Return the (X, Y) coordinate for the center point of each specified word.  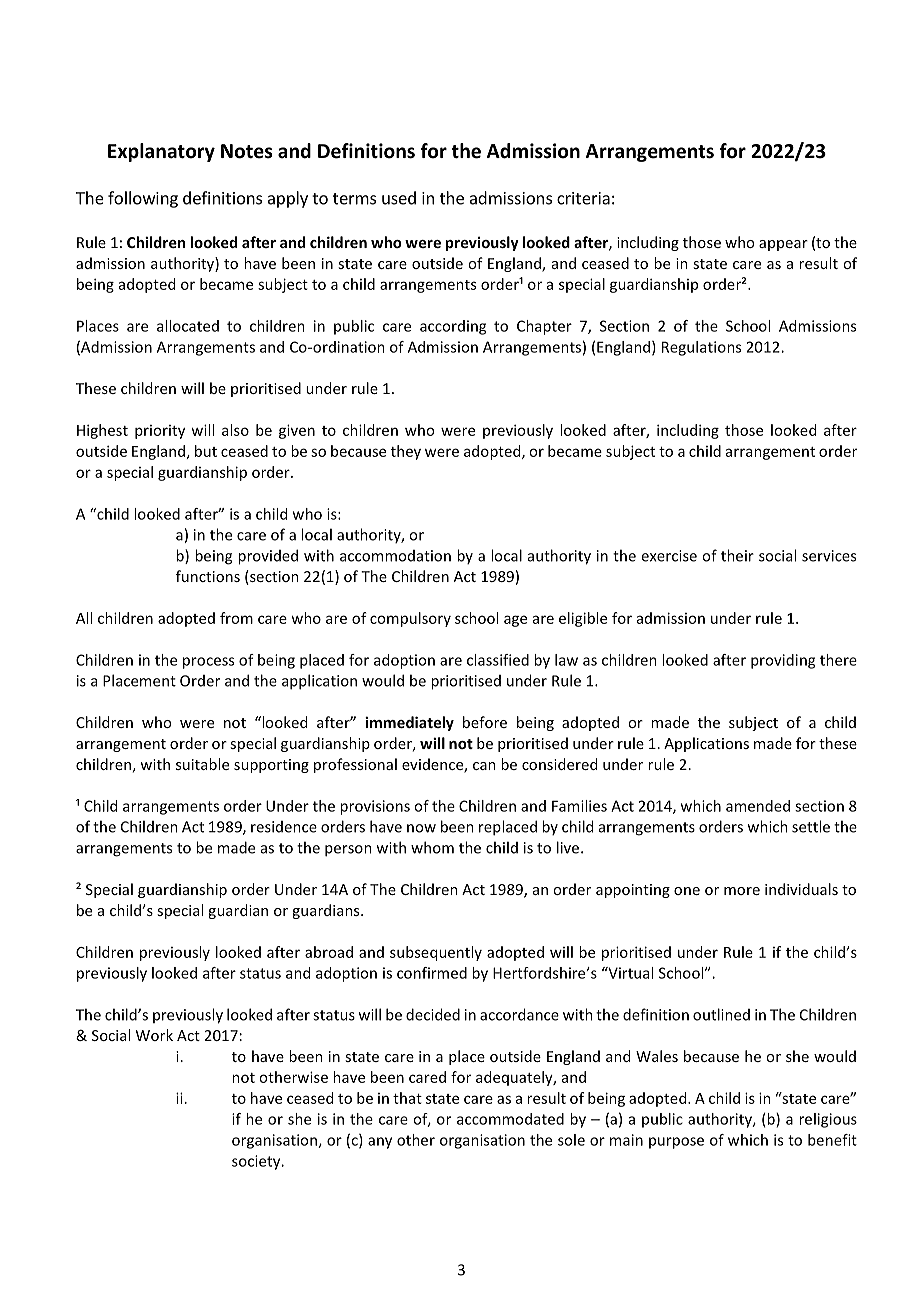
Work (154, 1035)
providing (783, 661)
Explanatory (161, 152)
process (208, 663)
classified (498, 660)
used (399, 198)
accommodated (510, 1119)
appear (783, 245)
